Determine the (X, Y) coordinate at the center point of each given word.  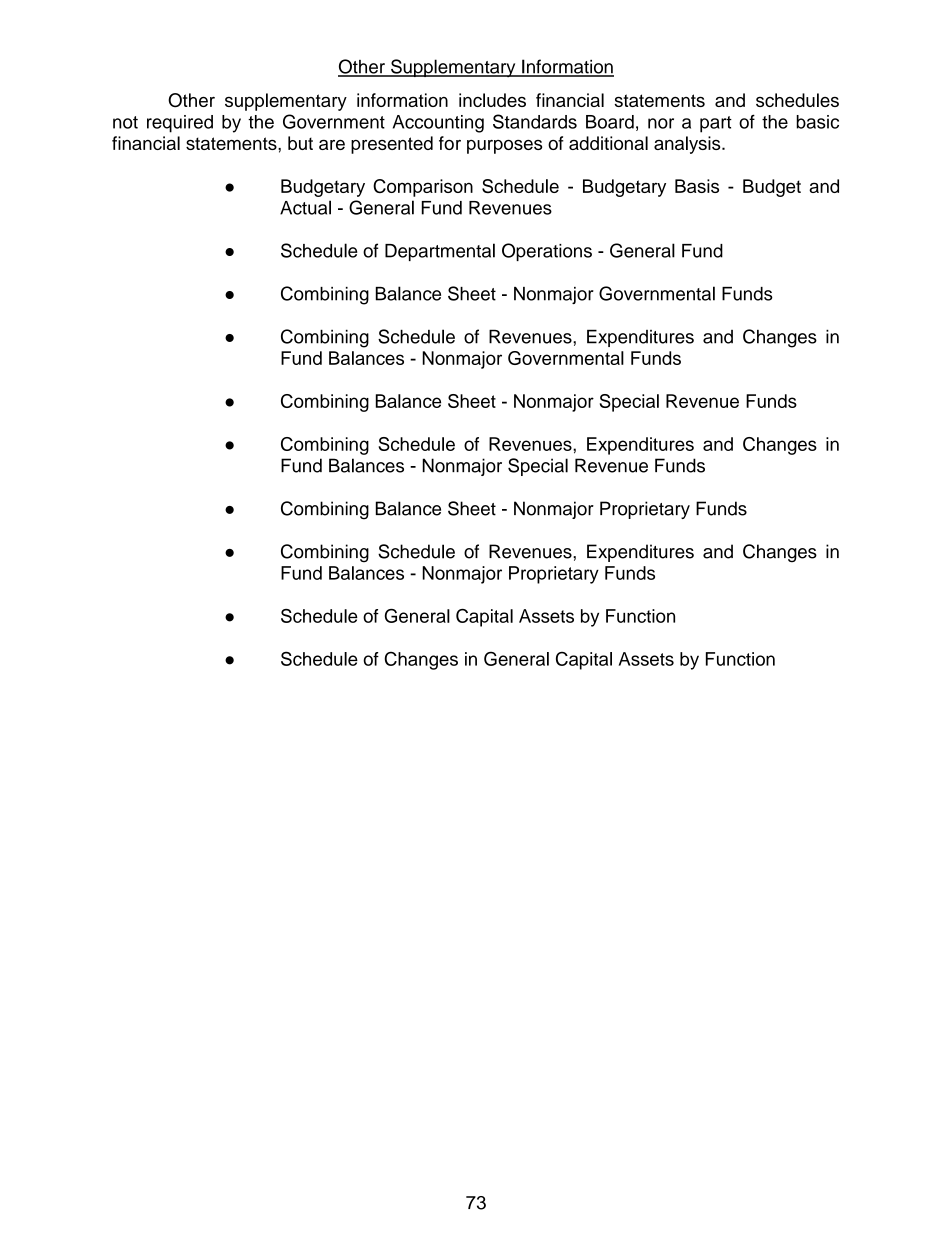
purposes (504, 147)
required (180, 124)
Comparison (423, 188)
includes (492, 100)
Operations (547, 252)
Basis (697, 186)
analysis (688, 145)
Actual (305, 207)
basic (817, 122)
